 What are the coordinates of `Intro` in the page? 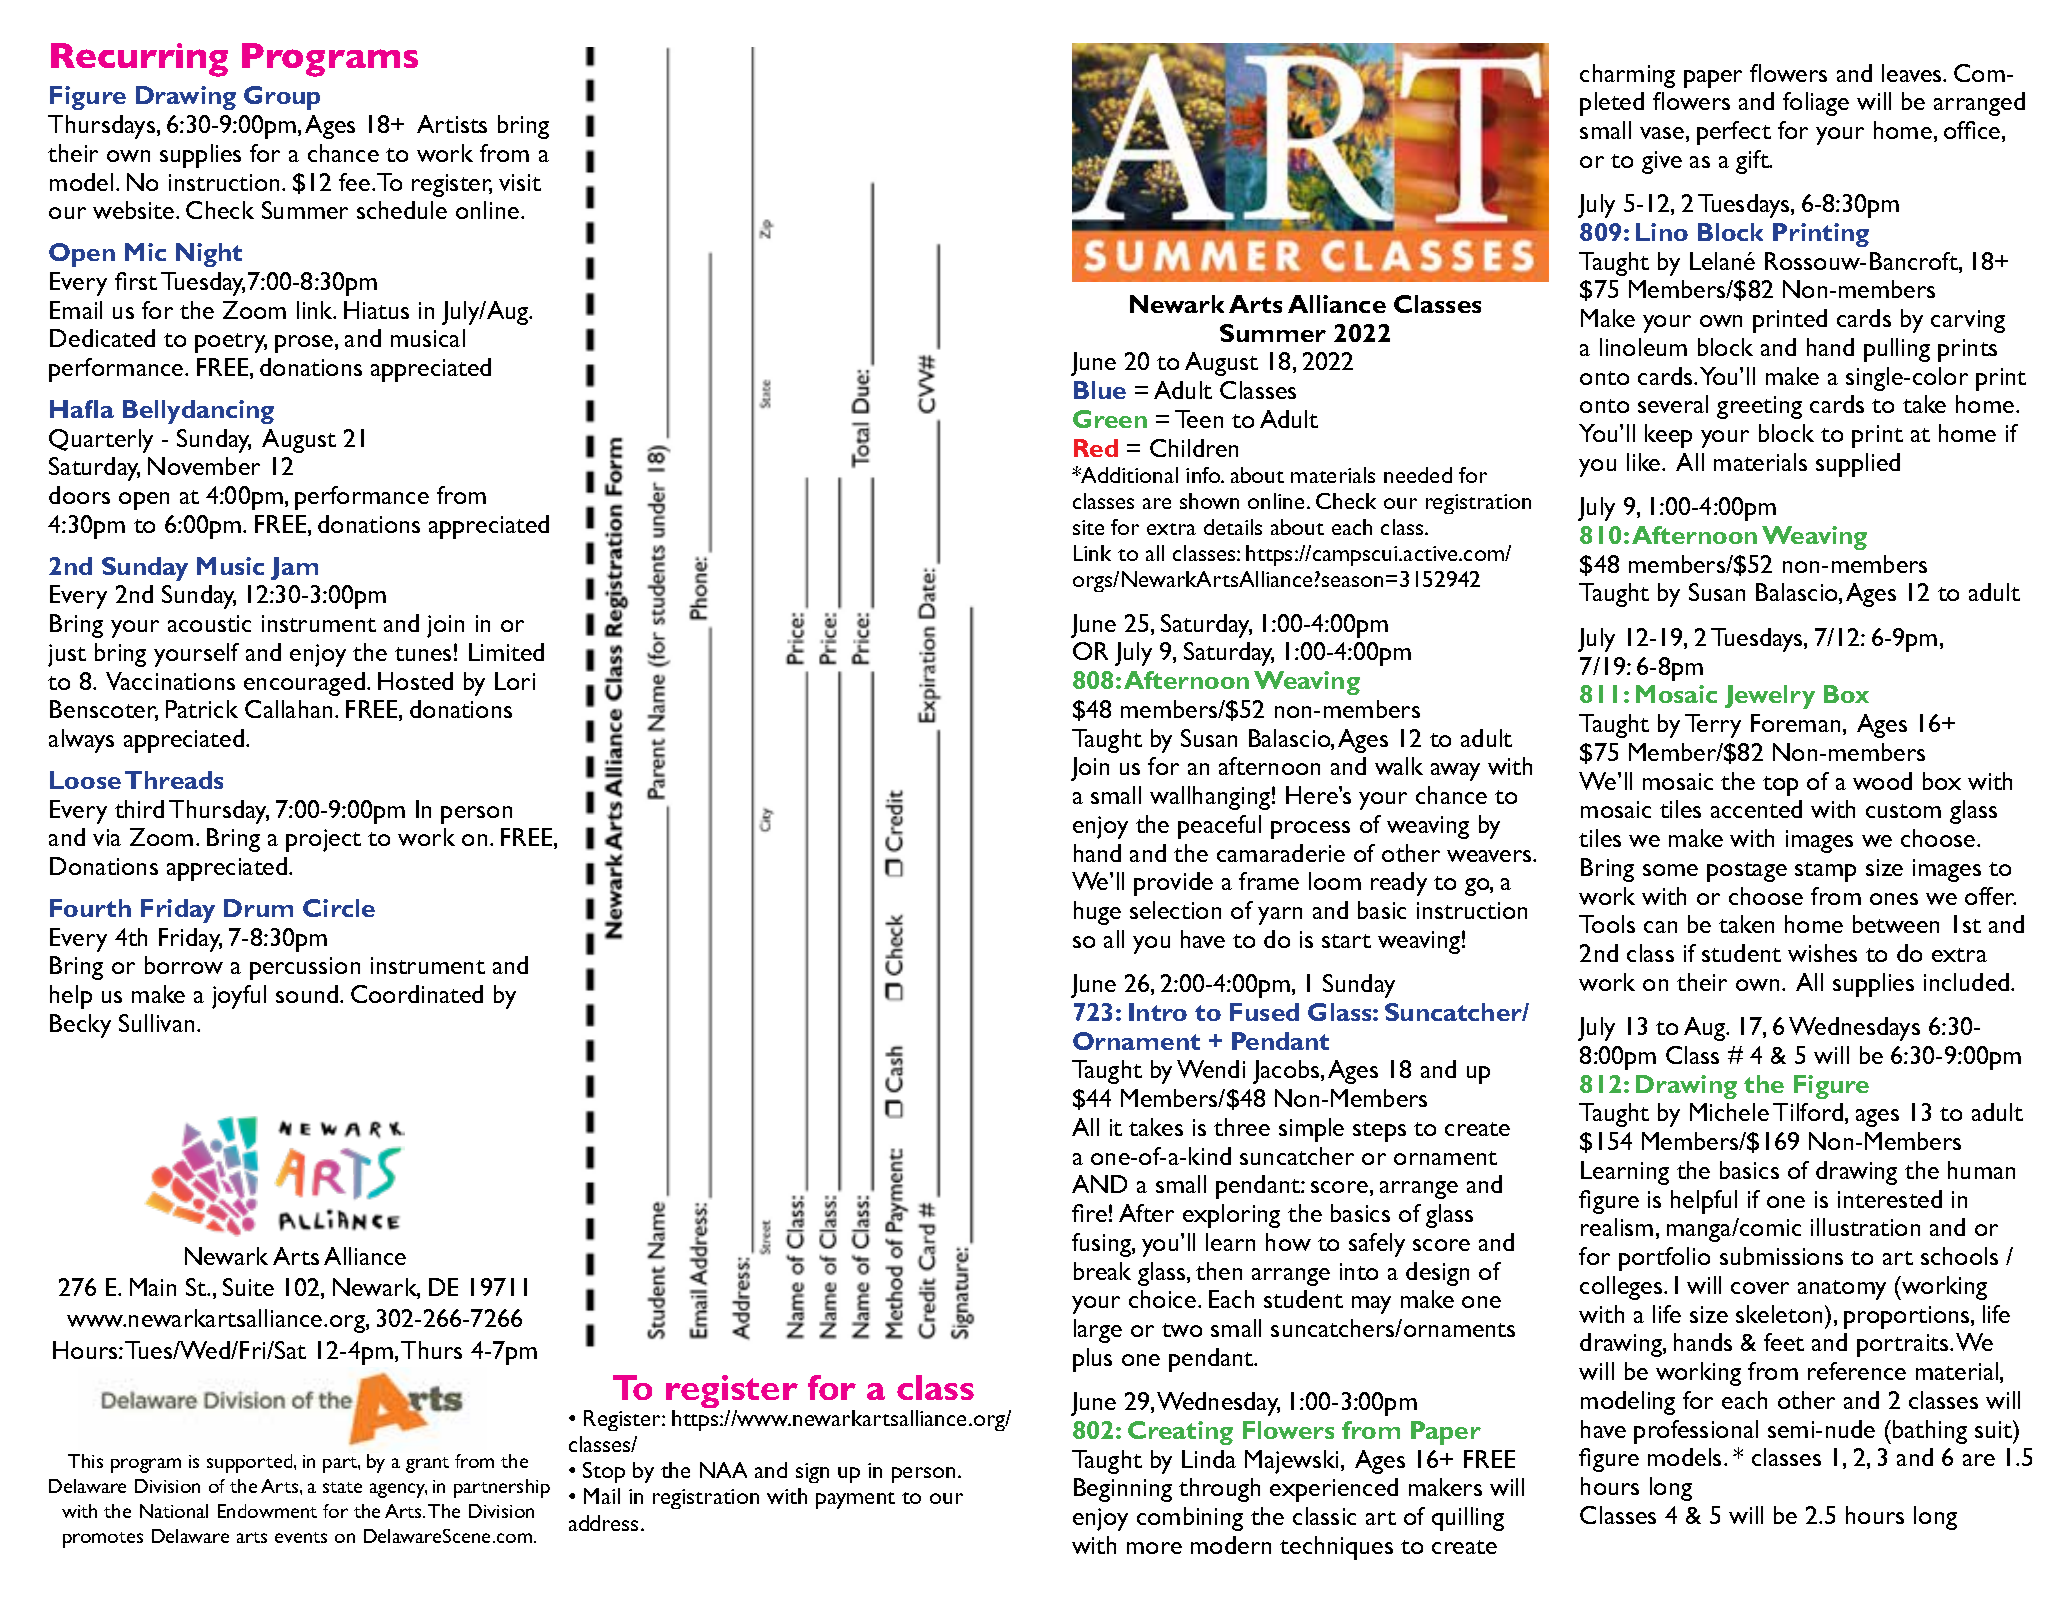 It's located at (1158, 1012).
